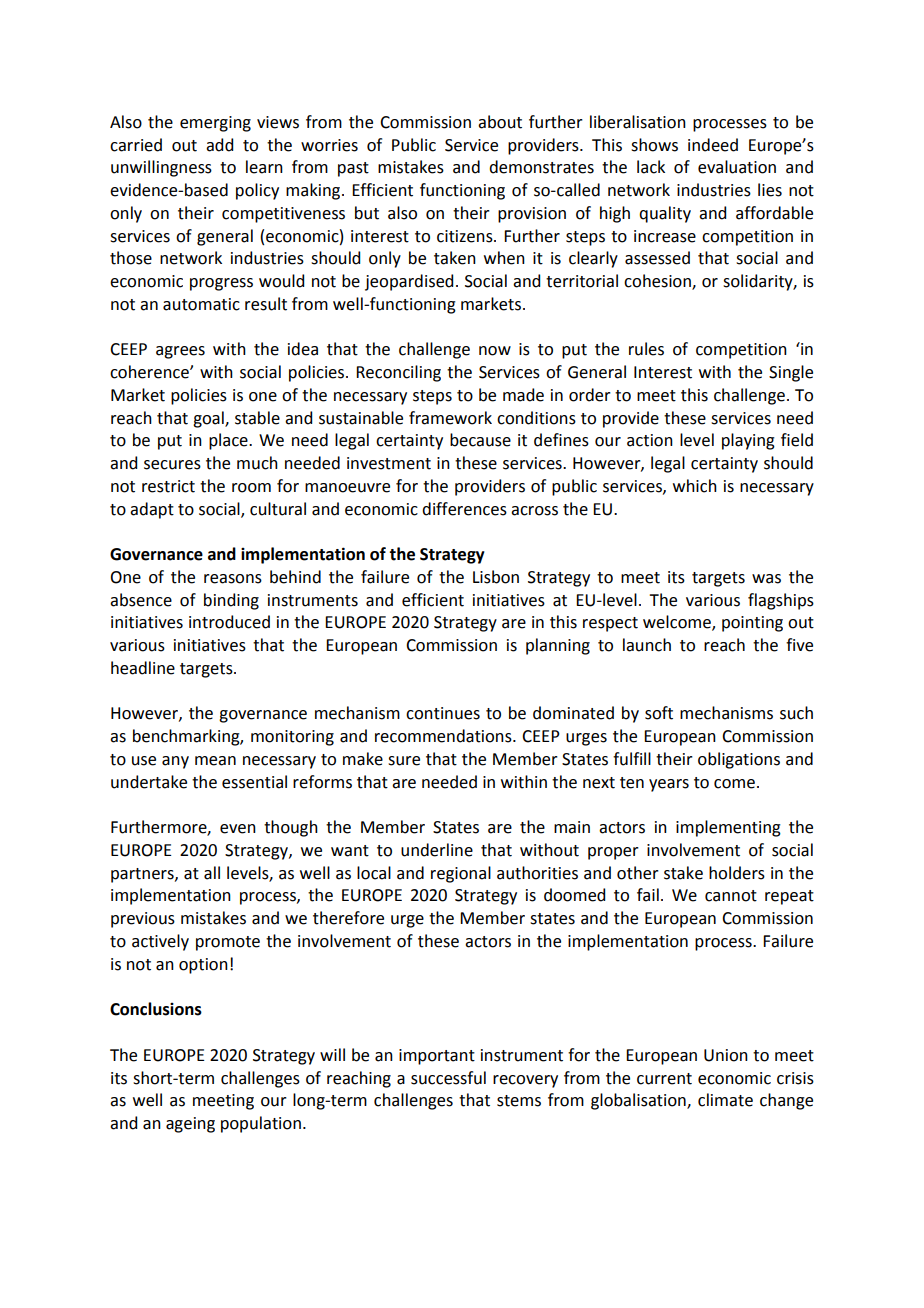 This screenshot has height=1308, width=924. Describe the element at coordinates (209, 419) in the screenshot. I see `goal` at that location.
